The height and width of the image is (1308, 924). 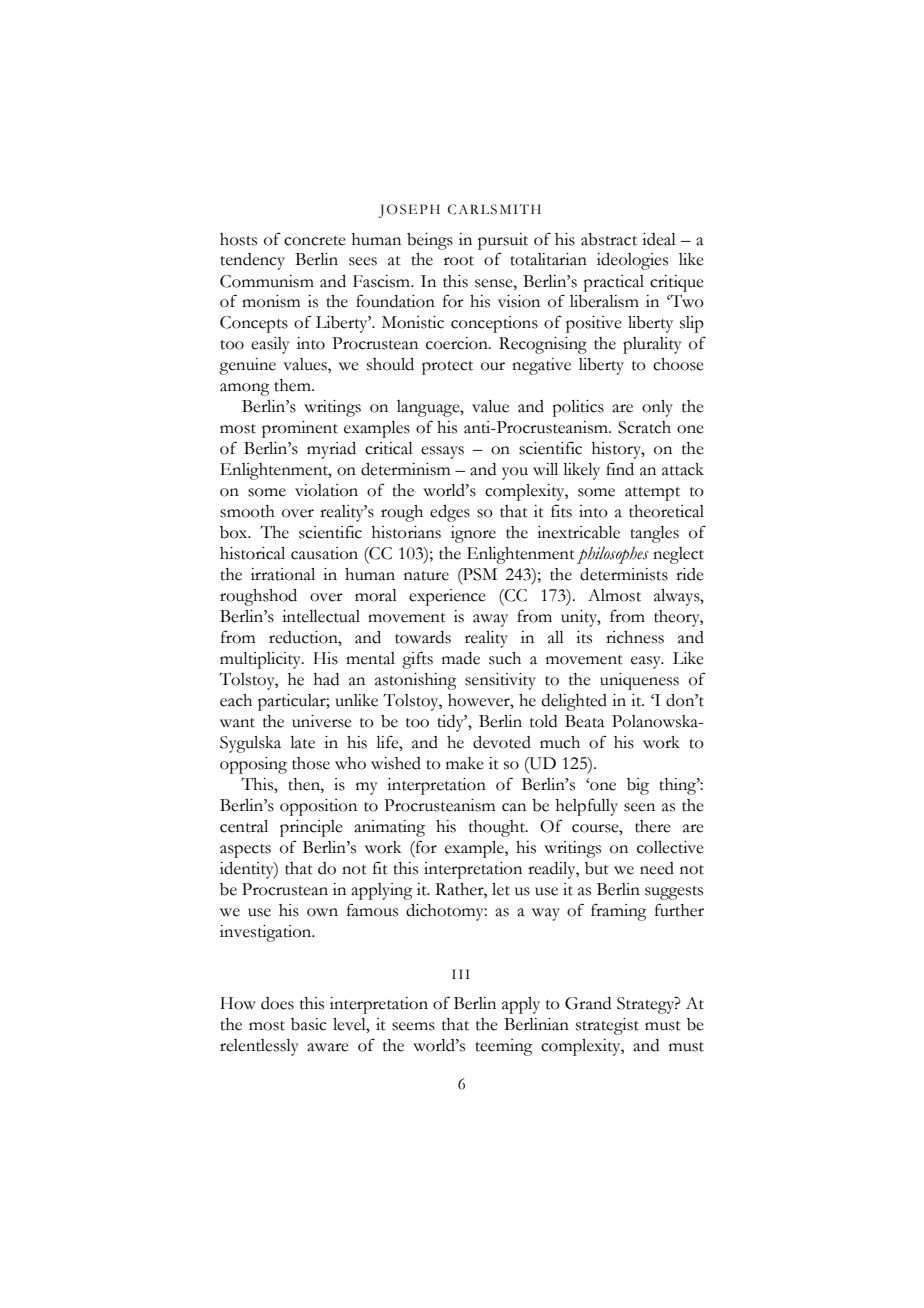 What do you see at coordinates (459, 261) in the image?
I see `root` at bounding box center [459, 261].
